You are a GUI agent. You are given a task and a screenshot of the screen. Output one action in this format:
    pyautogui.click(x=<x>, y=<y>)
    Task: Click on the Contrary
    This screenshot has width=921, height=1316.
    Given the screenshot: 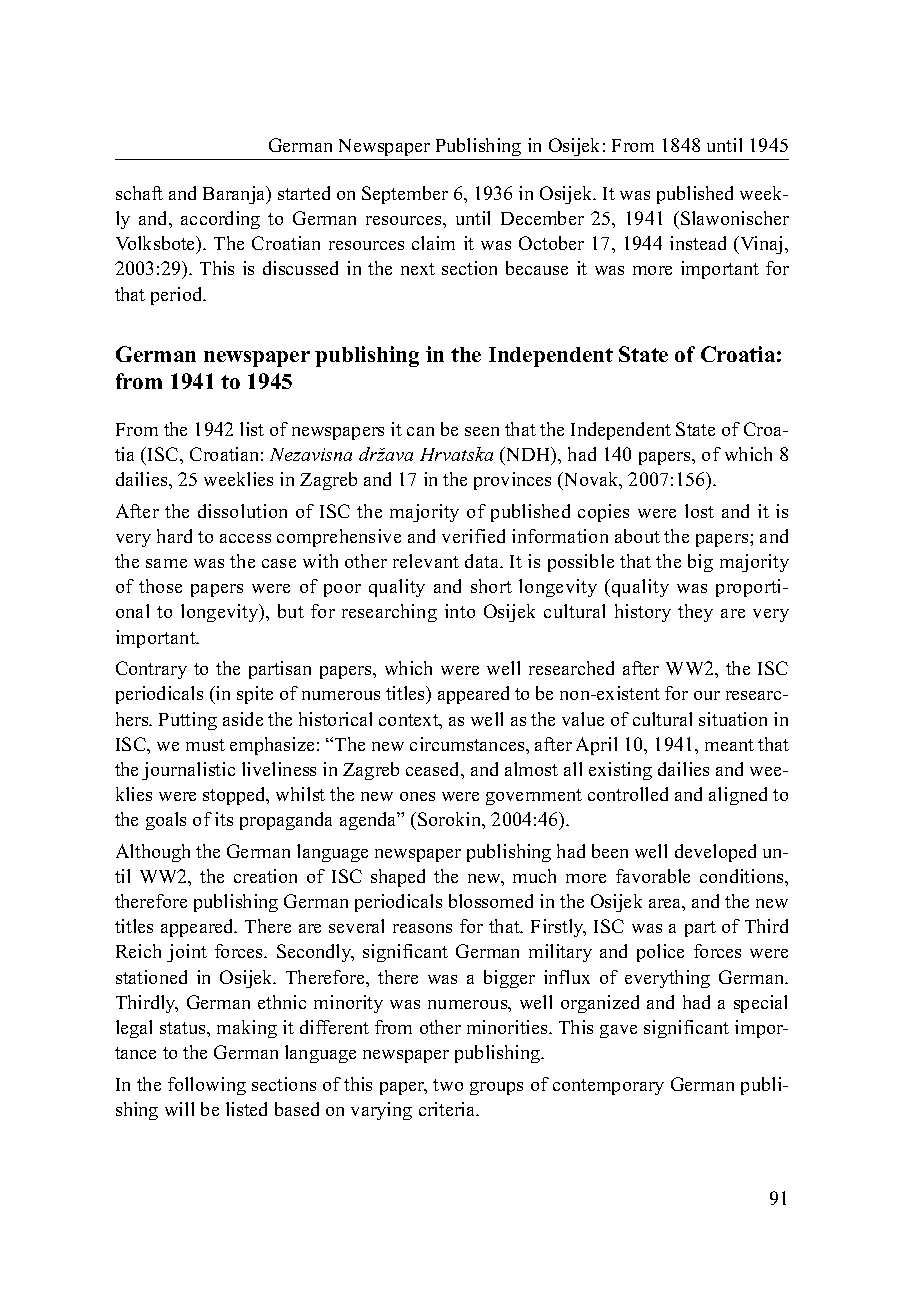 What is the action you would take?
    pyautogui.click(x=151, y=670)
